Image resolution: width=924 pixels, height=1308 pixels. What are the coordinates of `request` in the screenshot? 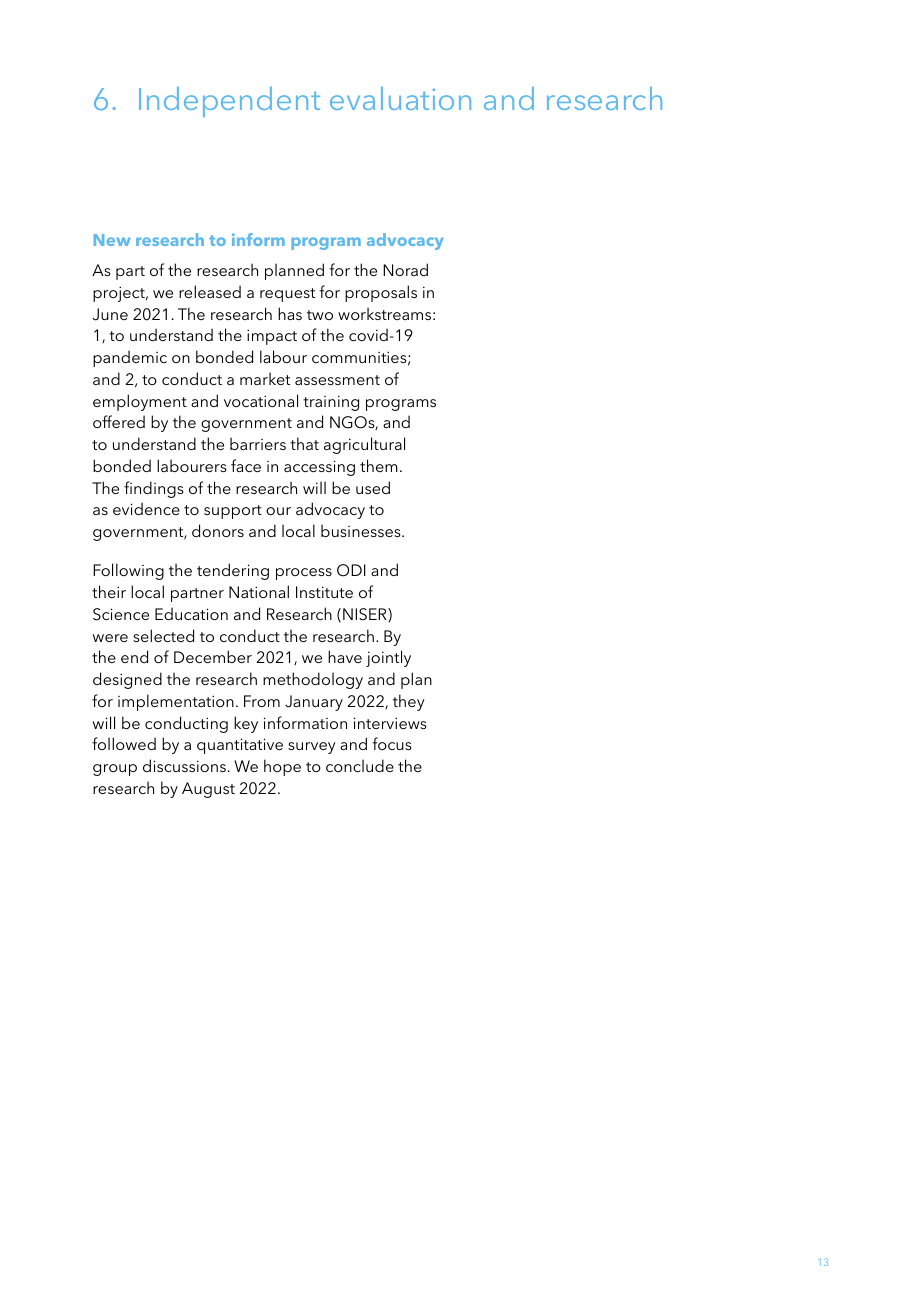 It's located at (287, 295).
